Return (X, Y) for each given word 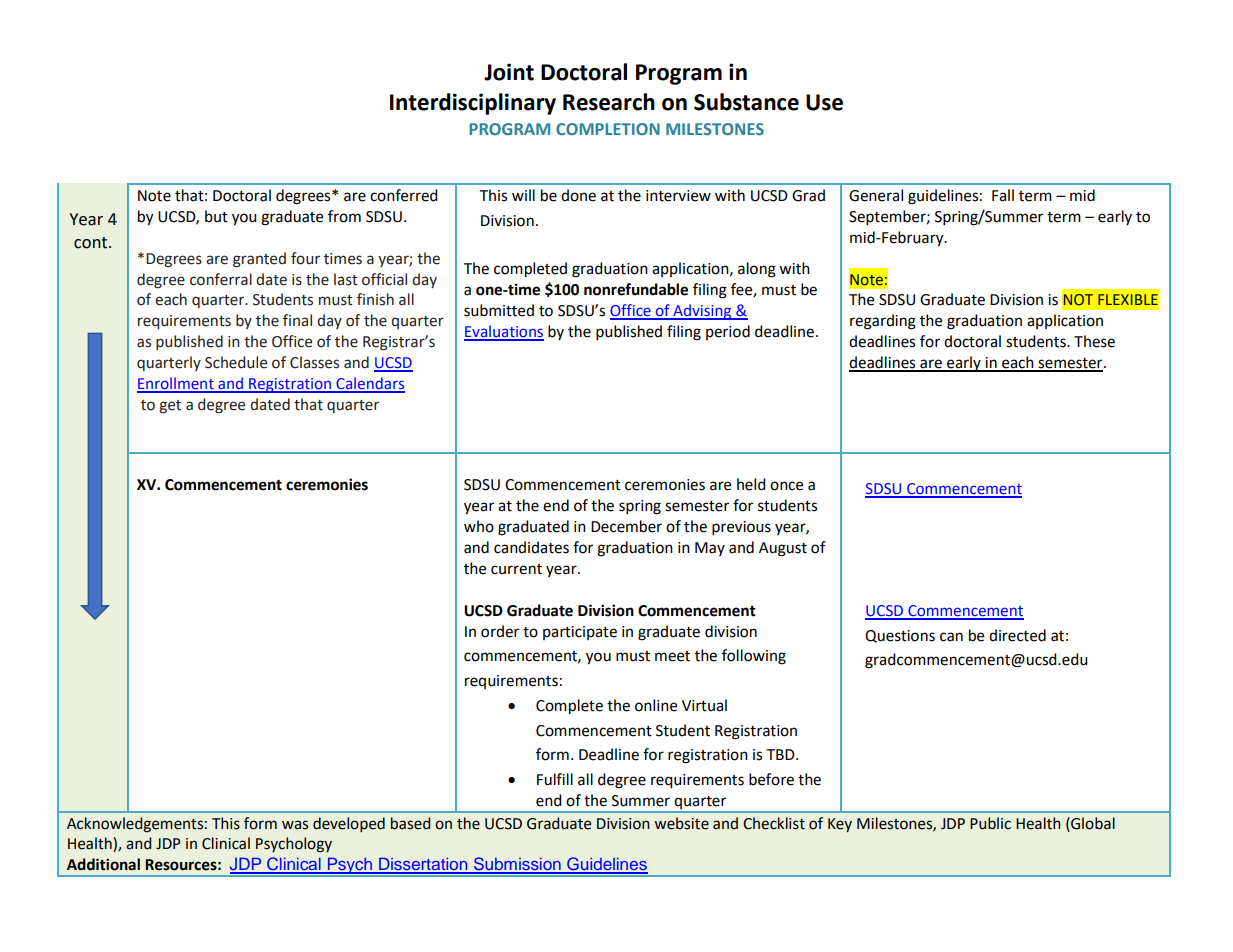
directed (1017, 635)
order (500, 631)
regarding (883, 322)
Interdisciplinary (473, 104)
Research (609, 102)
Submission (517, 865)
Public (990, 823)
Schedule (236, 362)
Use (824, 102)
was (295, 825)
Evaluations (504, 332)
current (516, 569)
